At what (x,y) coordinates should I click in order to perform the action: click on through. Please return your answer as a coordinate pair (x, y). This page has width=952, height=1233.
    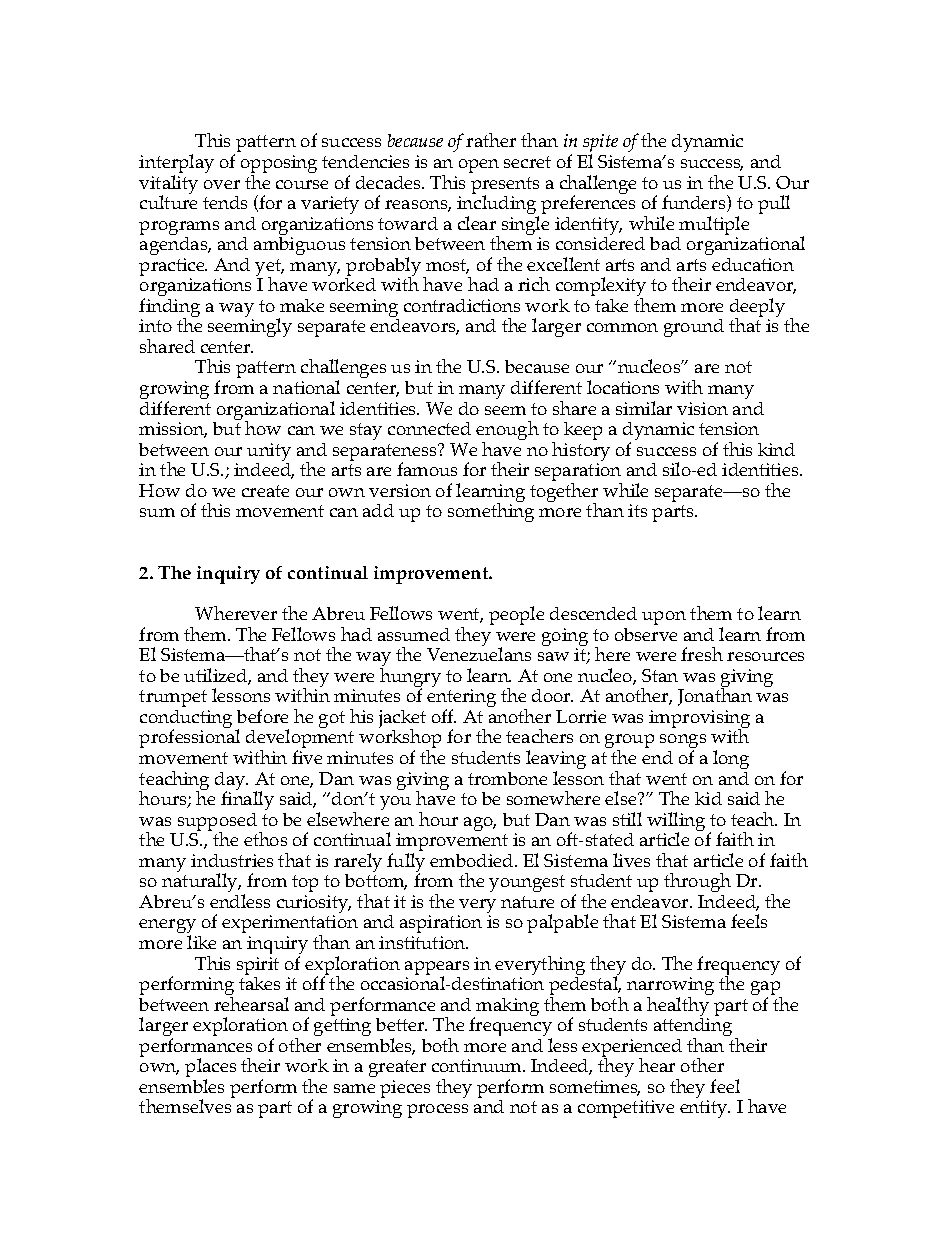
    Looking at the image, I should click on (697, 882).
